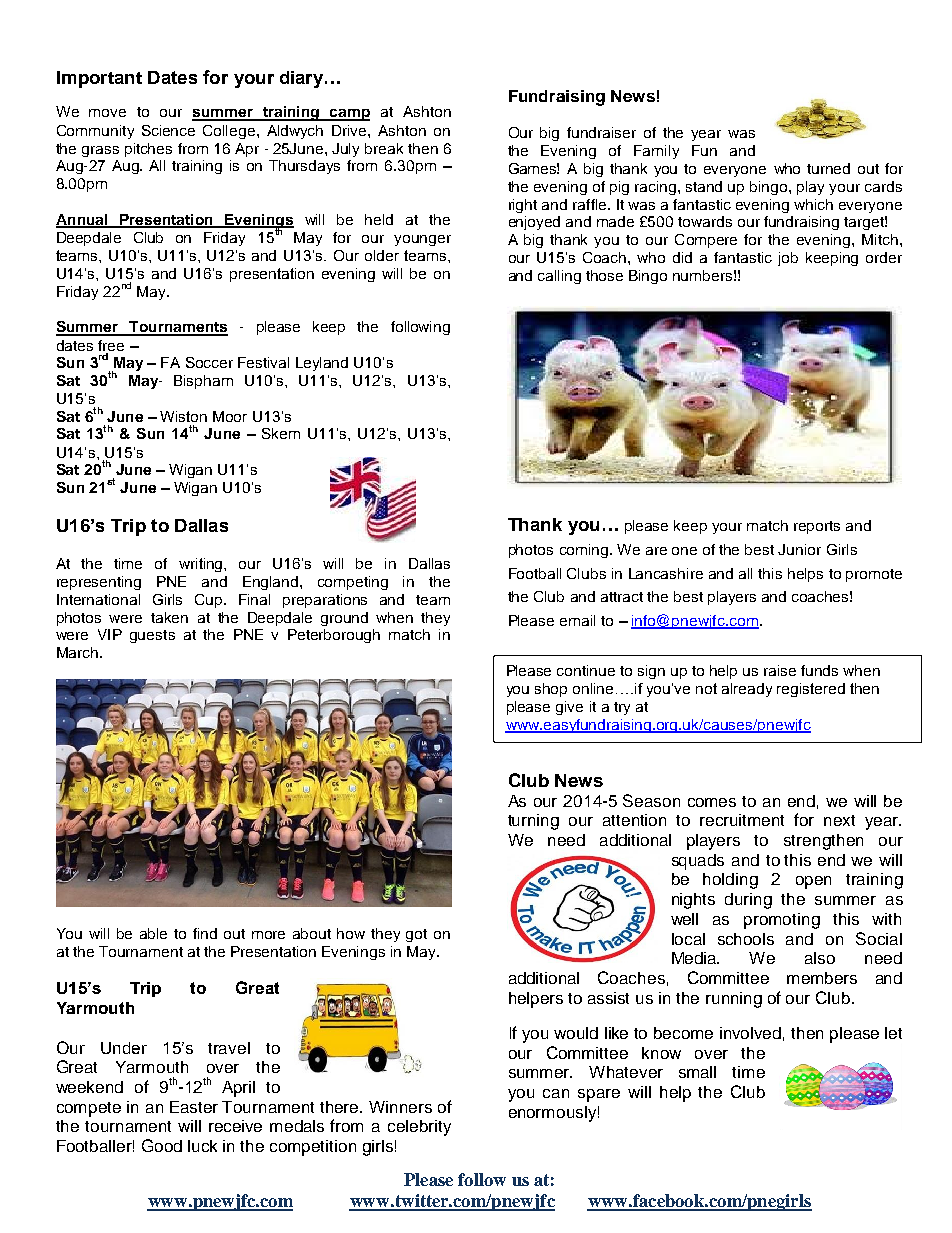 This document has width=952, height=1233. What do you see at coordinates (419, 1128) in the document?
I see `celebrity` at bounding box center [419, 1128].
